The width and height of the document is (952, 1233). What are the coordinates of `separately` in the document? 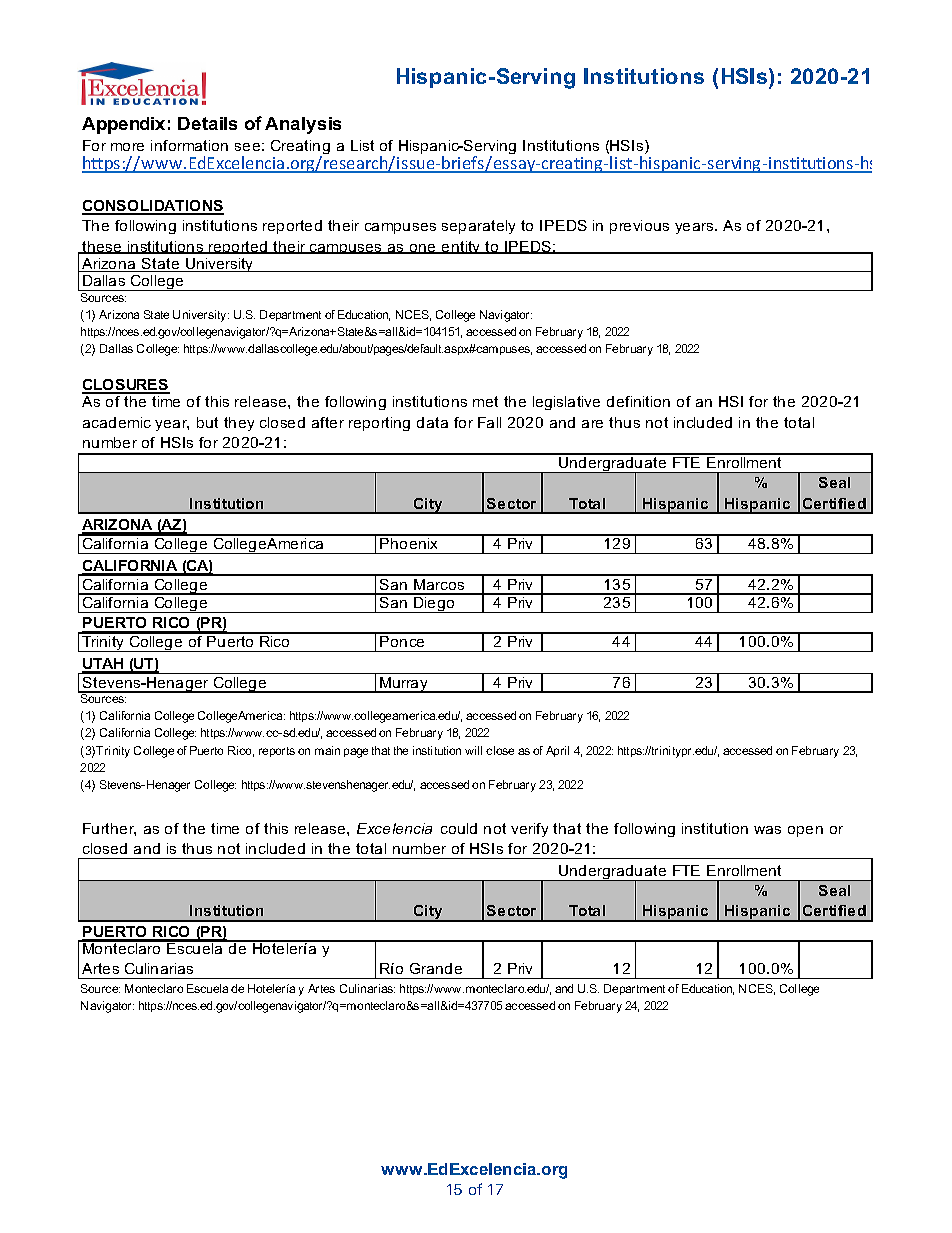 It's located at (478, 227).
